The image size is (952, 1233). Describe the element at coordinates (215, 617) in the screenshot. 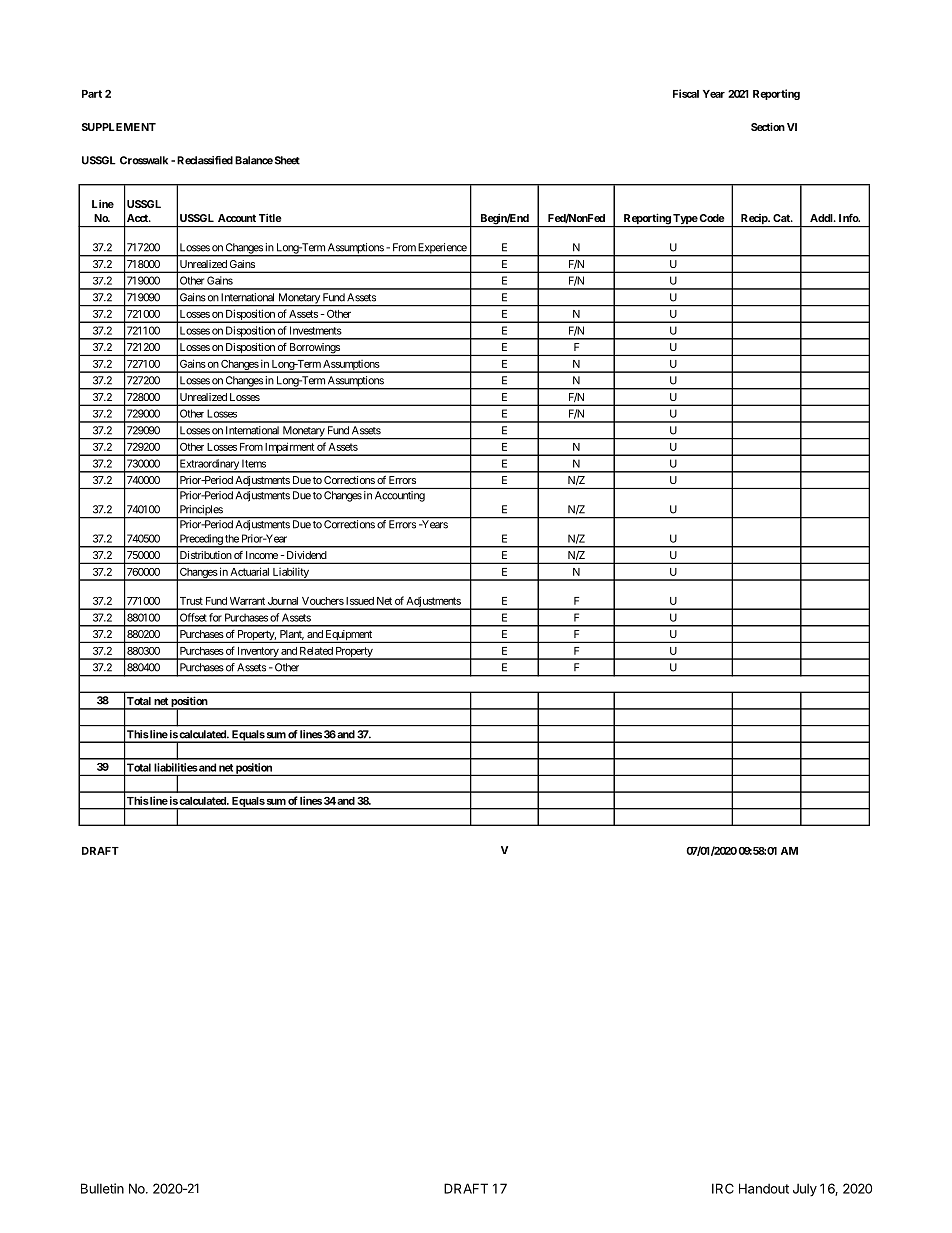

I see `for` at that location.
